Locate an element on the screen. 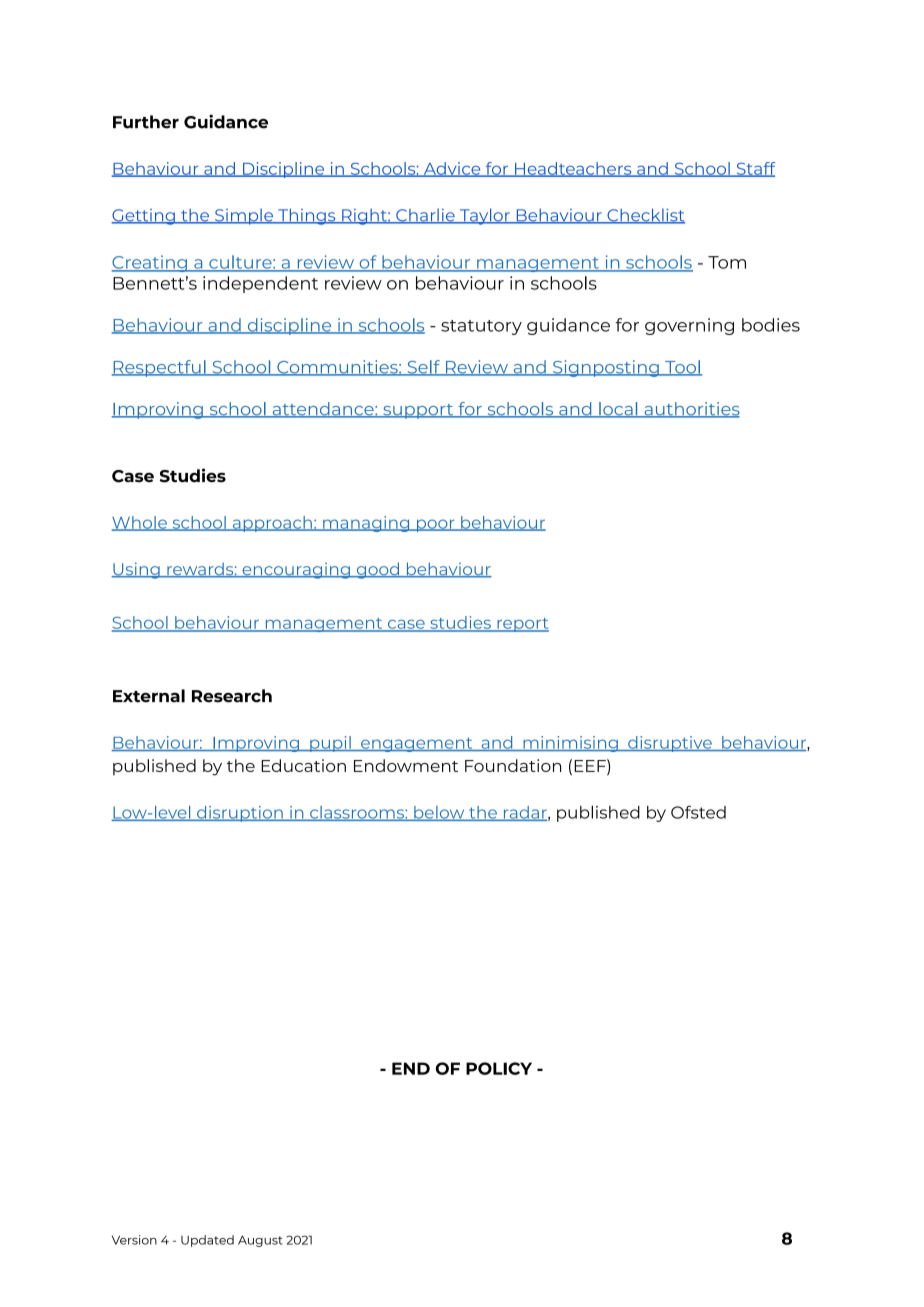 This screenshot has height=1307, width=924. Staff is located at coordinates (754, 169).
